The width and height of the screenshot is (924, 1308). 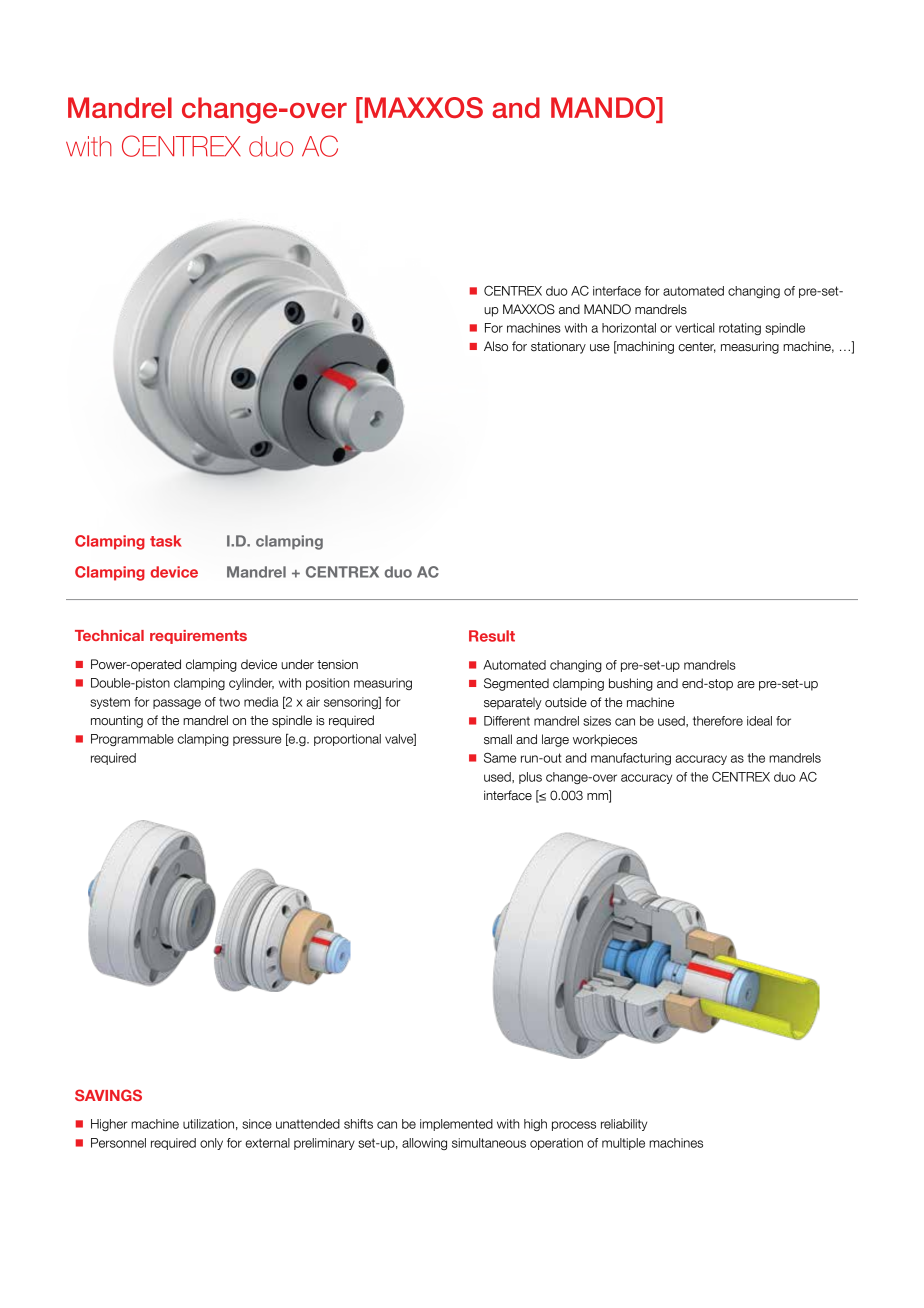 I want to click on Also, so click(x=496, y=346).
